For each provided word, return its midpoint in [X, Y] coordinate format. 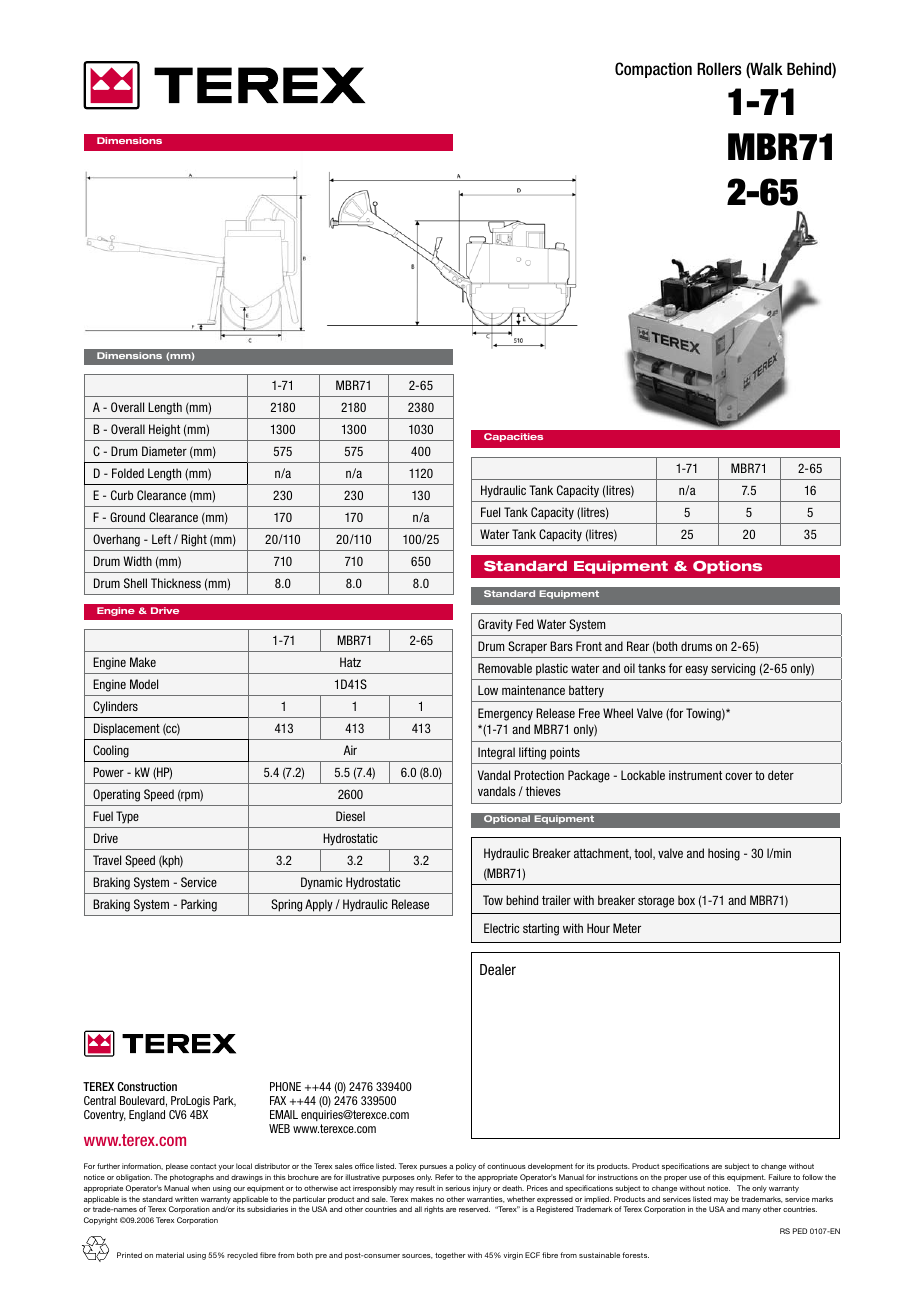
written [186, 1199]
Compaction [653, 70]
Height [164, 430]
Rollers [719, 68]
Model [144, 684]
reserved [474, 1209]
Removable [505, 668]
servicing [733, 669]
